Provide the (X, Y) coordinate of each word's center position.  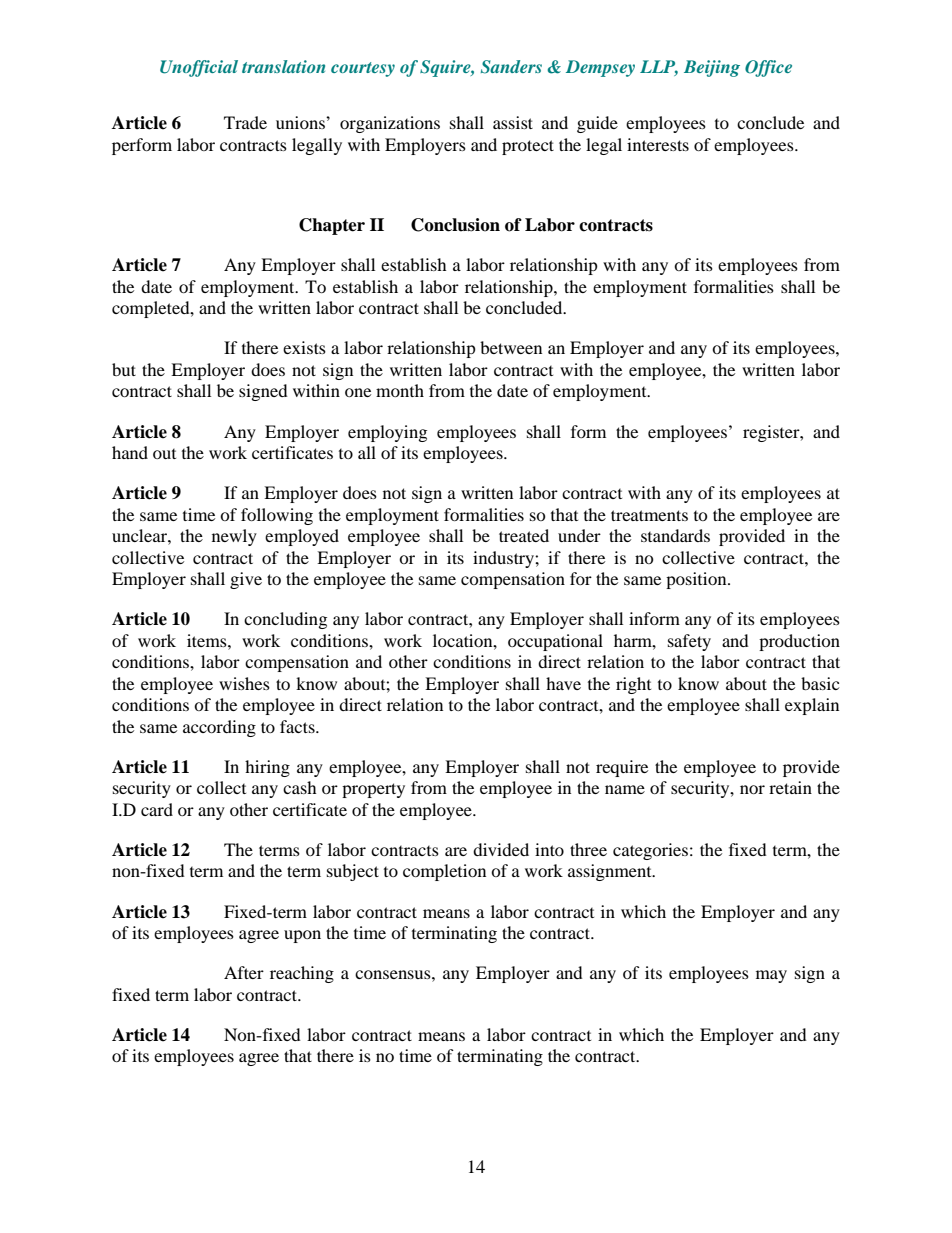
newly (234, 537)
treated (524, 535)
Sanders (511, 67)
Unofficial (199, 68)
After (244, 972)
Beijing (712, 68)
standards (675, 535)
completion (444, 872)
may (771, 976)
